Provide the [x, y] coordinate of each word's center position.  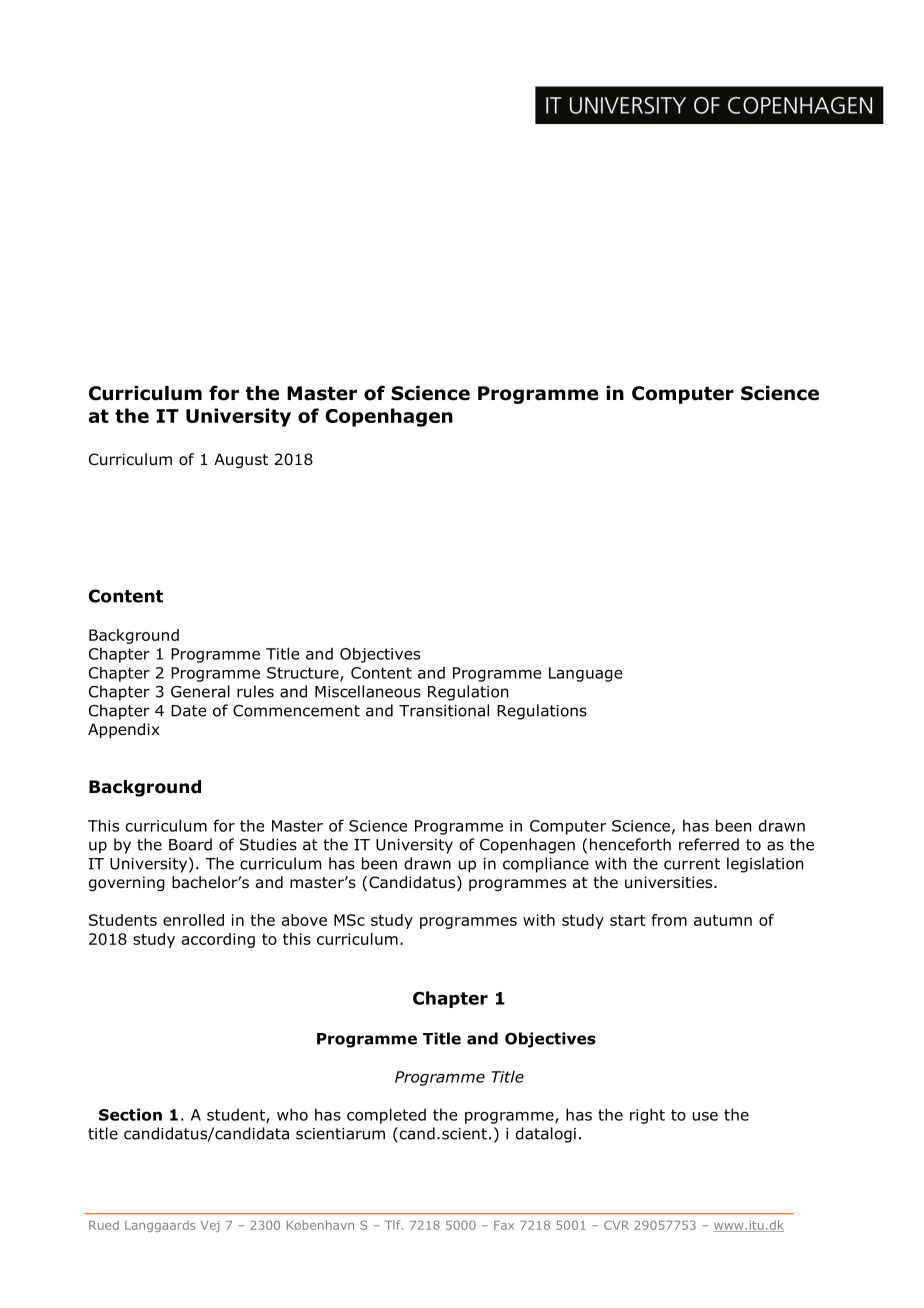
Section [130, 1114]
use [705, 1116]
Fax [504, 1225]
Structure [304, 674]
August [241, 460]
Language [585, 674]
